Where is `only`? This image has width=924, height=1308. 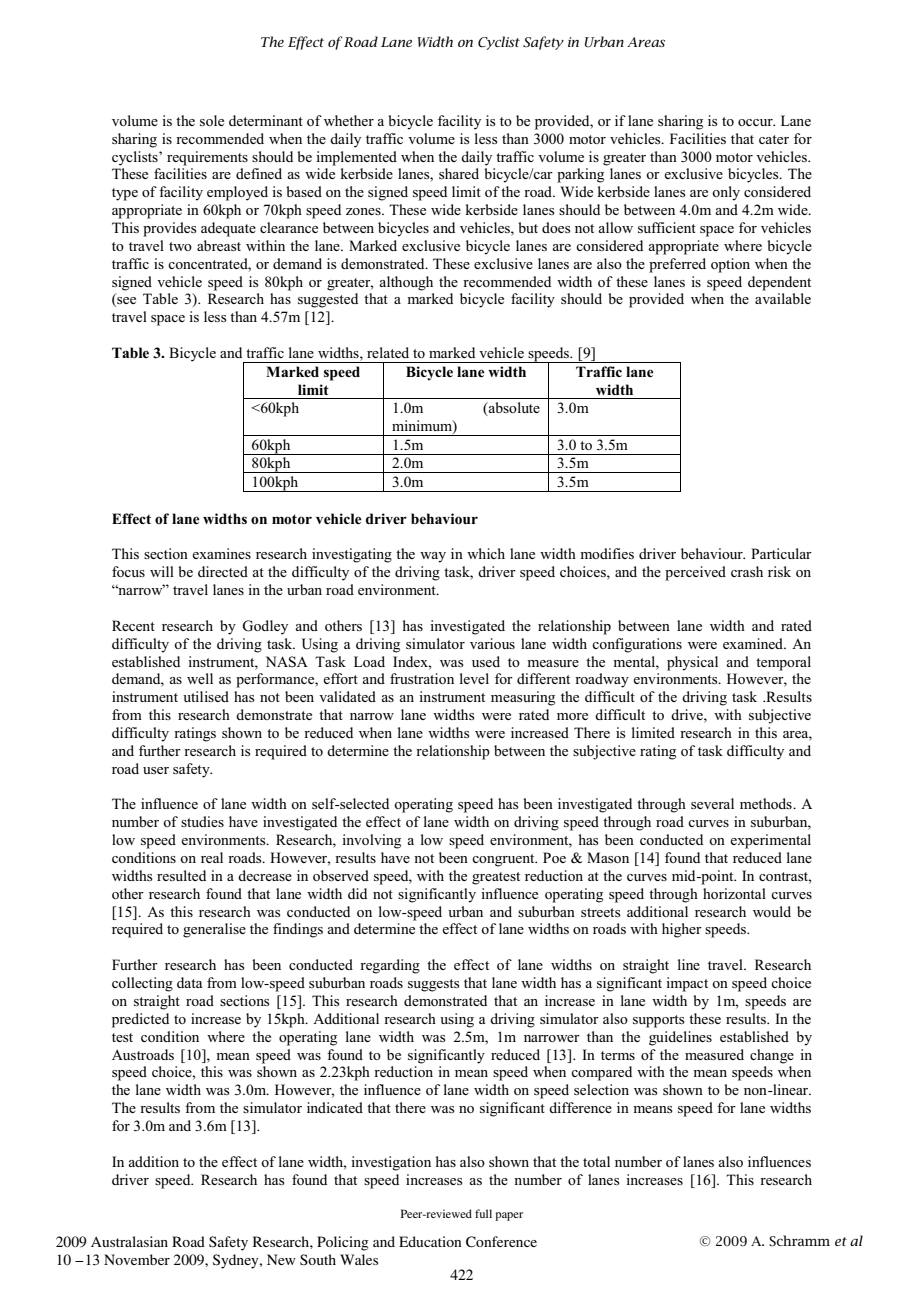
only is located at coordinates (726, 193).
